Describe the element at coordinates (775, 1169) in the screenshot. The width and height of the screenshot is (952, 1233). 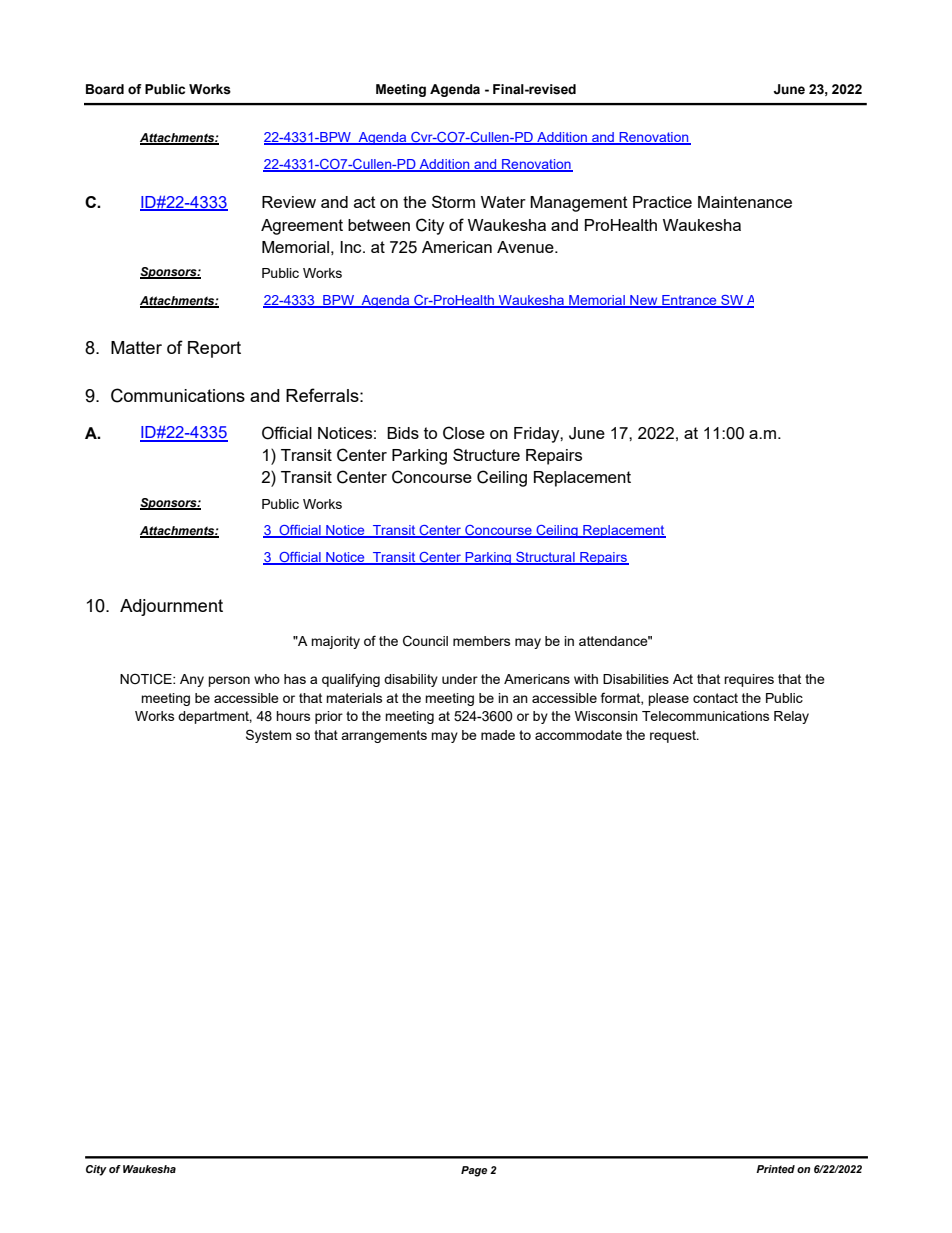
I see `Printed` at that location.
